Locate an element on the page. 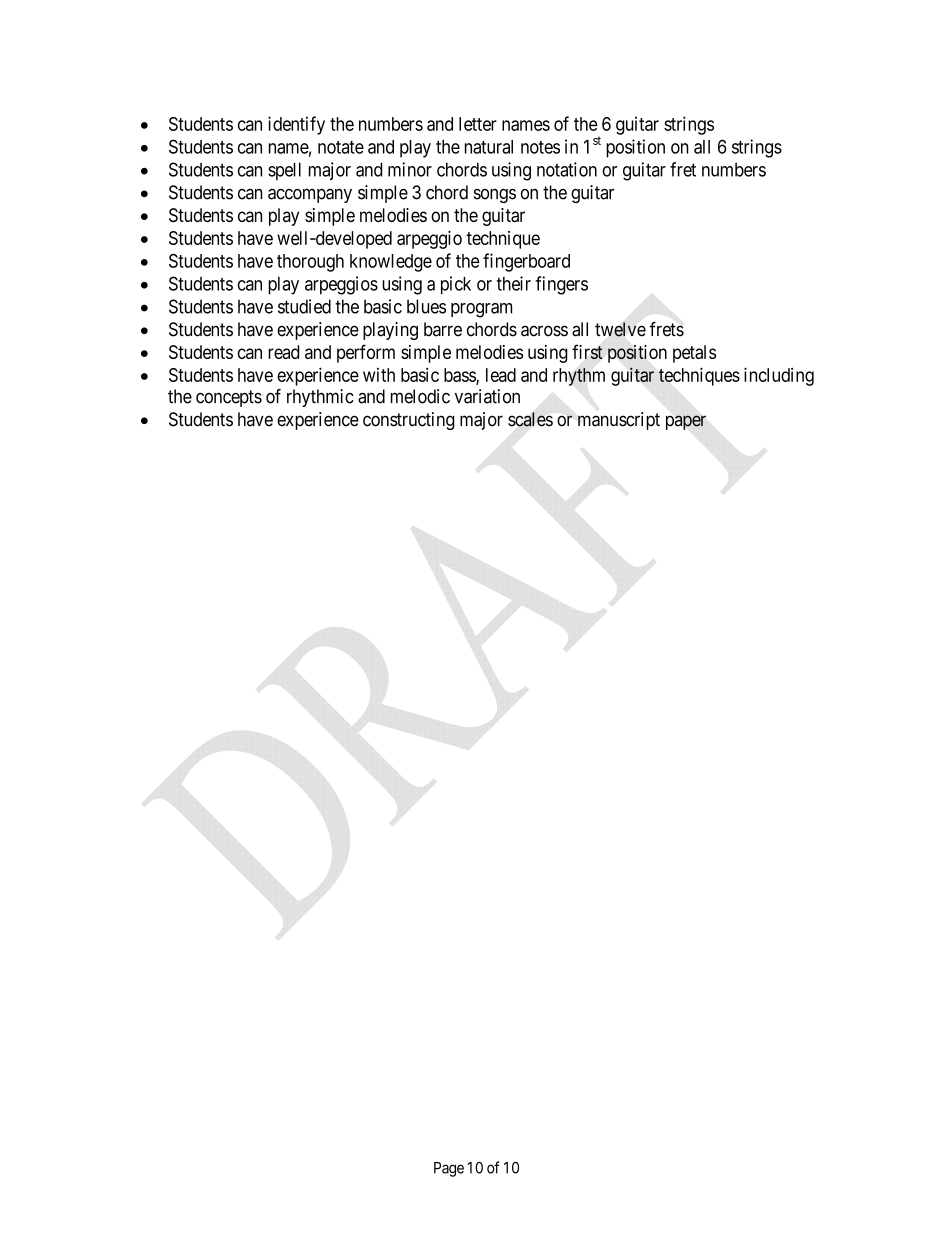  constructing is located at coordinates (409, 421).
